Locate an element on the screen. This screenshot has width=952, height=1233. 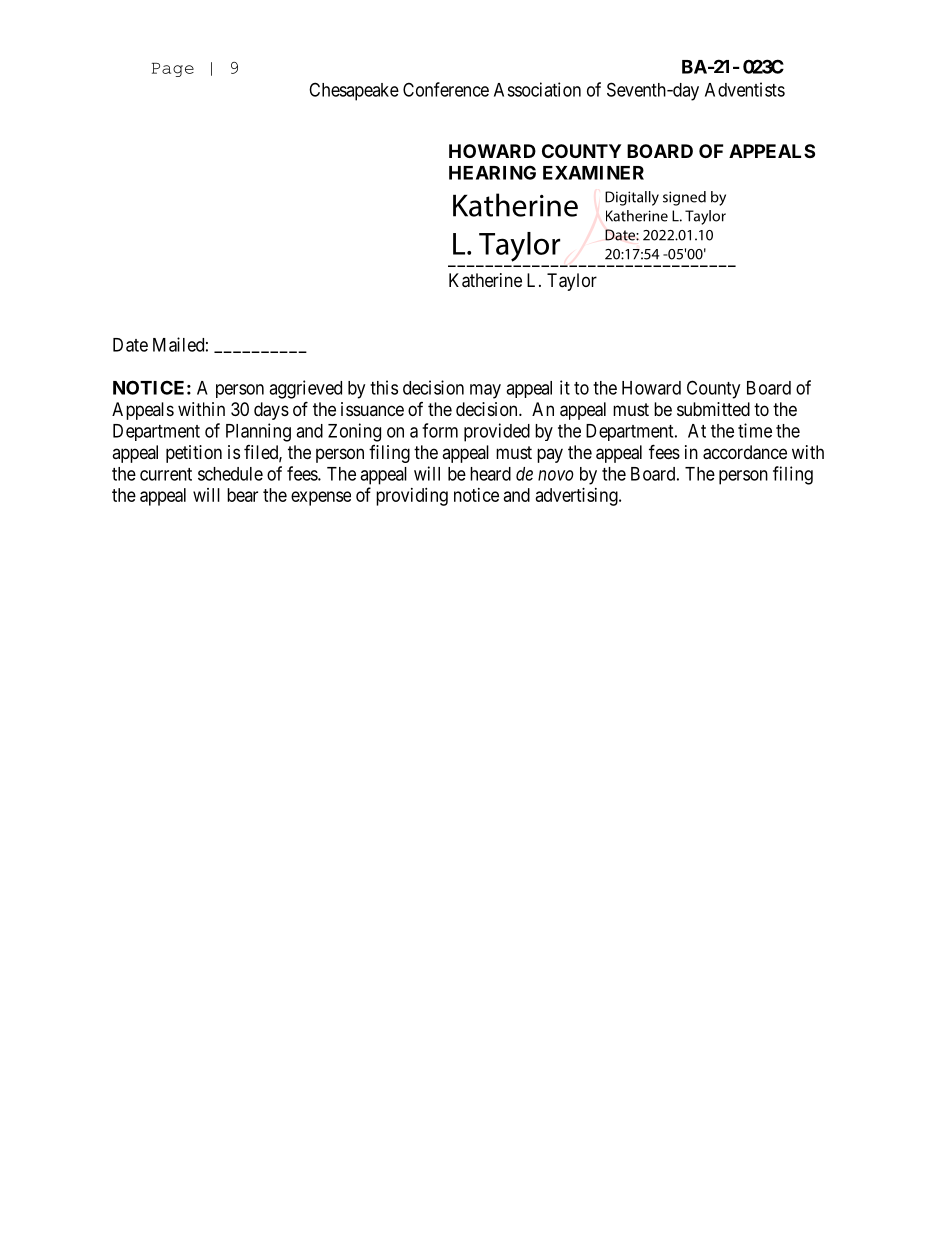
Association is located at coordinates (537, 89).
